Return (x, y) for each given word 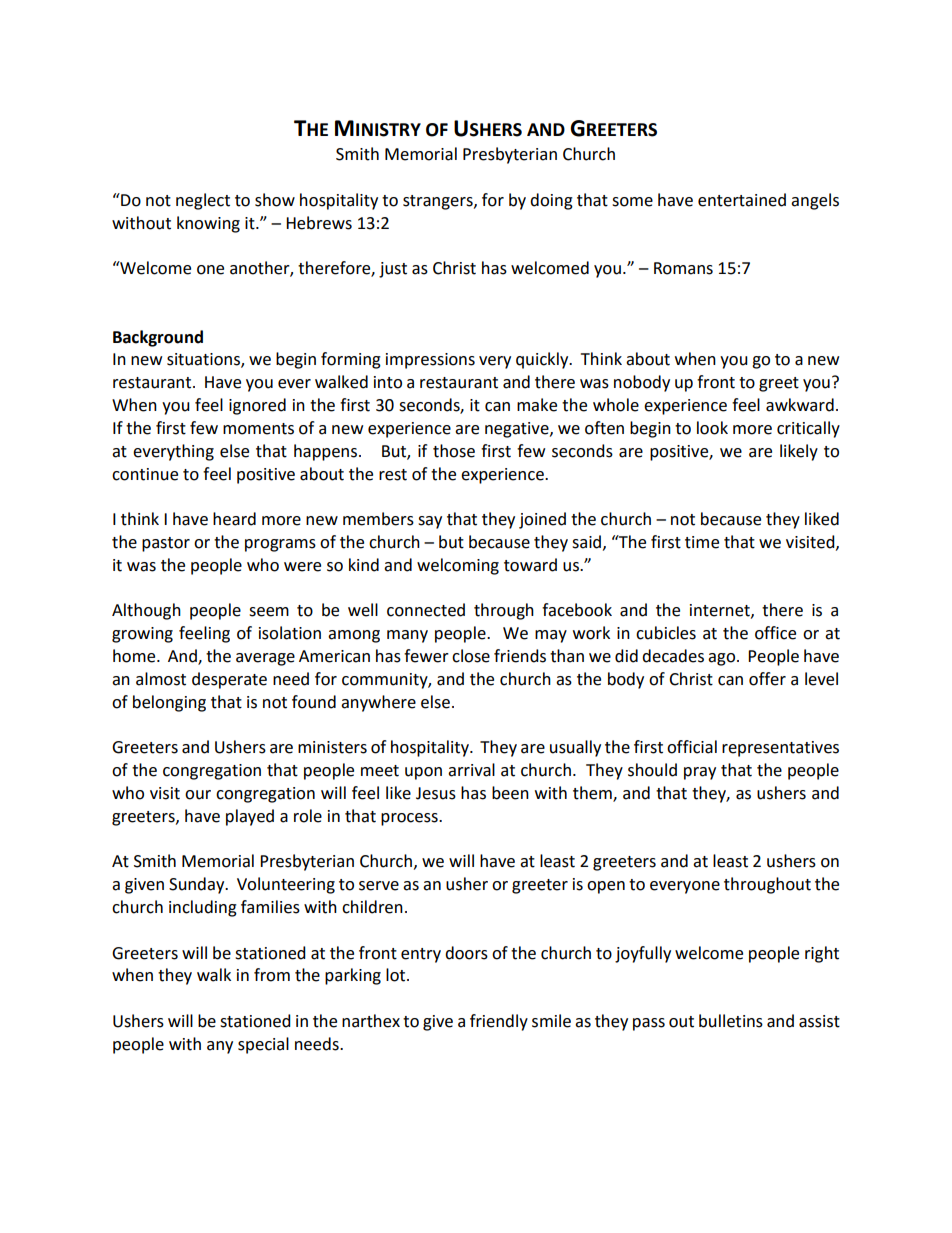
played (250, 817)
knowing (208, 224)
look (712, 428)
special (263, 1045)
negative (518, 430)
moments (258, 429)
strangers (439, 202)
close (471, 656)
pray (700, 773)
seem (269, 612)
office (775, 633)
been (510, 793)
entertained (742, 200)
